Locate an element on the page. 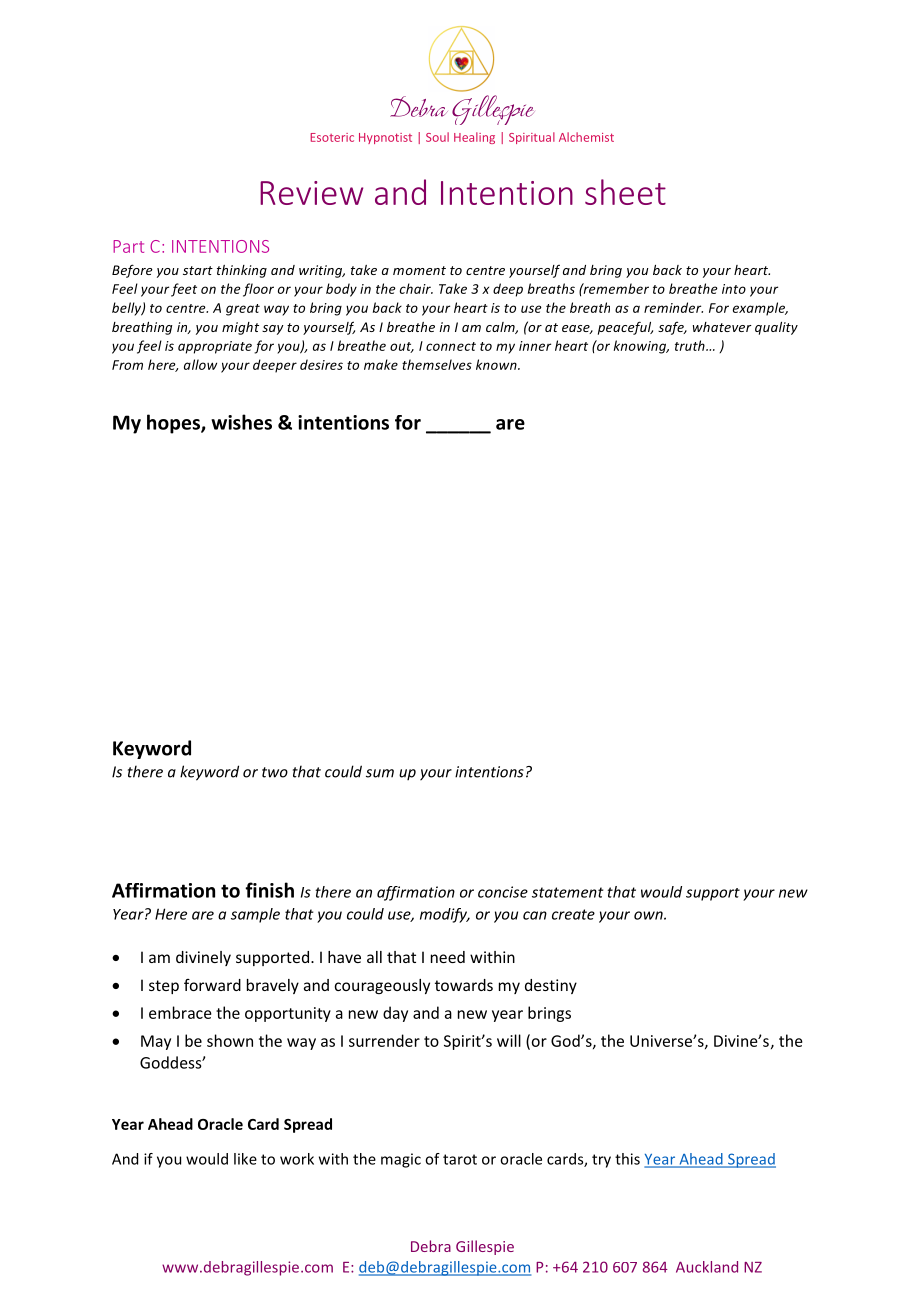 This page has width=924, height=1308. statement is located at coordinates (568, 892).
